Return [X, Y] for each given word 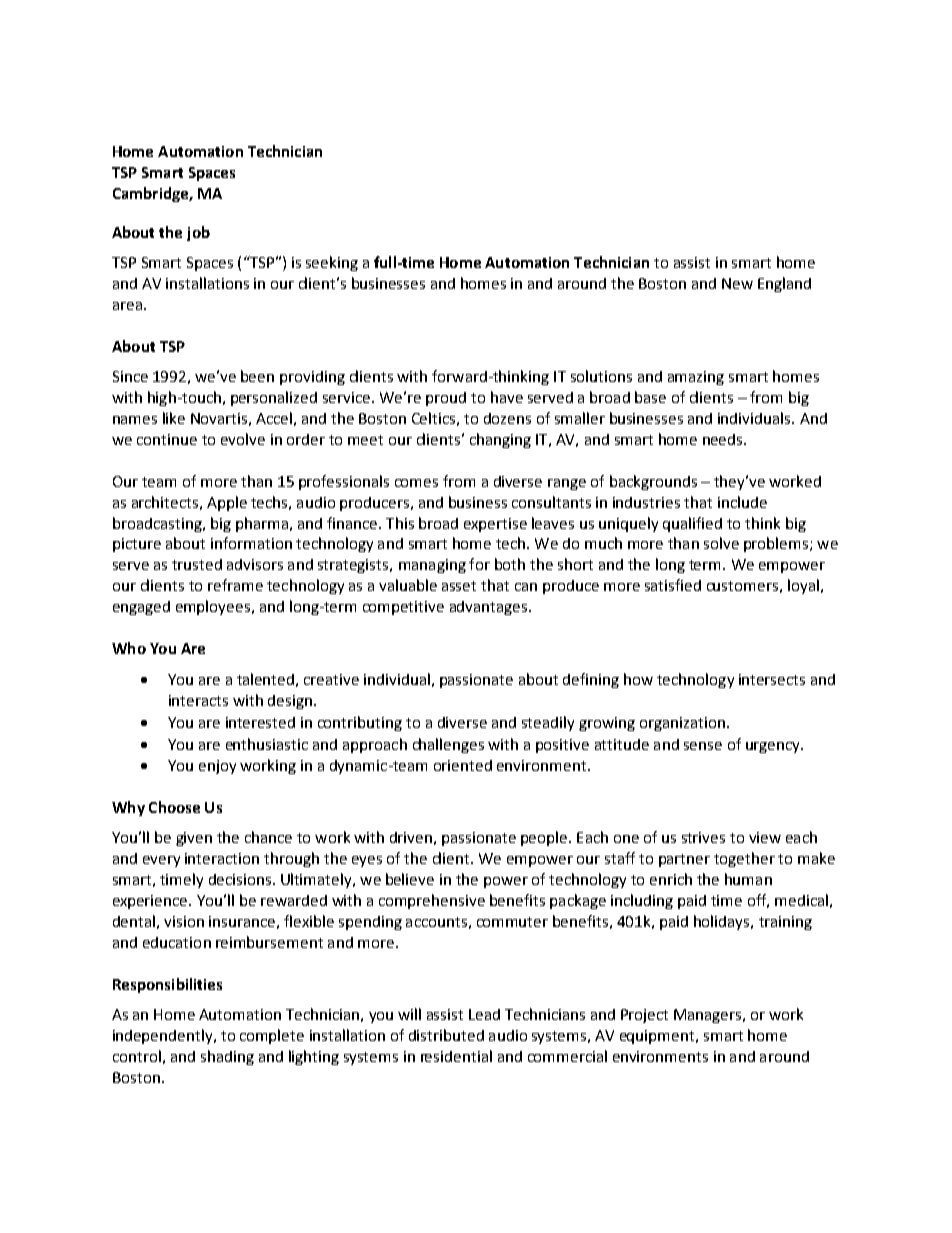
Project [644, 1016]
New [737, 283]
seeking [332, 263]
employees [213, 607]
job [198, 233]
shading [227, 1057]
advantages [490, 608]
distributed [446, 1035]
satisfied [673, 585]
